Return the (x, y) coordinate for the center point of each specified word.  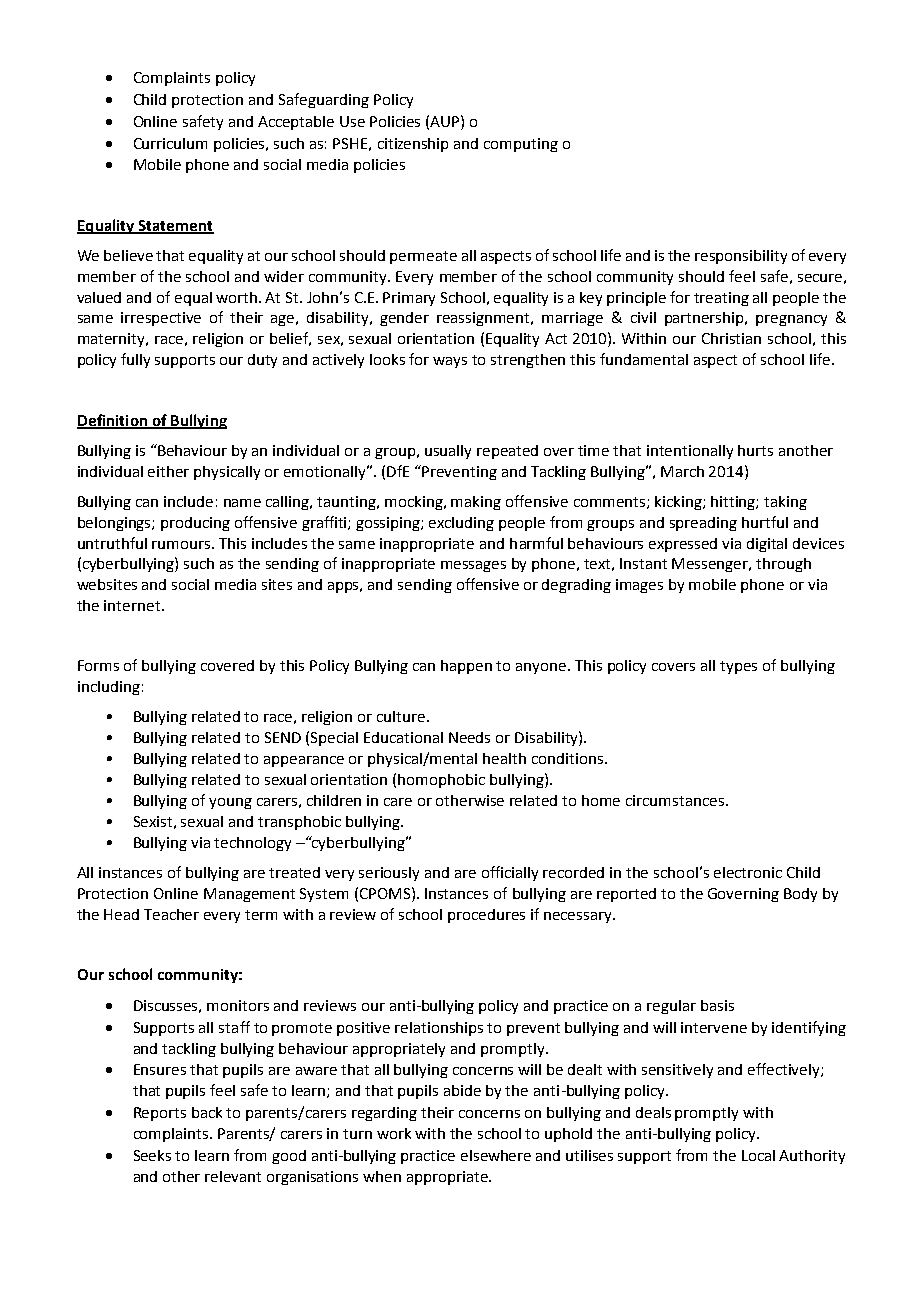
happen (466, 667)
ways (450, 362)
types (738, 667)
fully (135, 360)
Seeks (152, 1155)
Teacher (171, 914)
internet (132, 605)
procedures (486, 916)
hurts (755, 450)
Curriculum (170, 143)
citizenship (413, 145)
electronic (748, 872)
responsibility (741, 257)
